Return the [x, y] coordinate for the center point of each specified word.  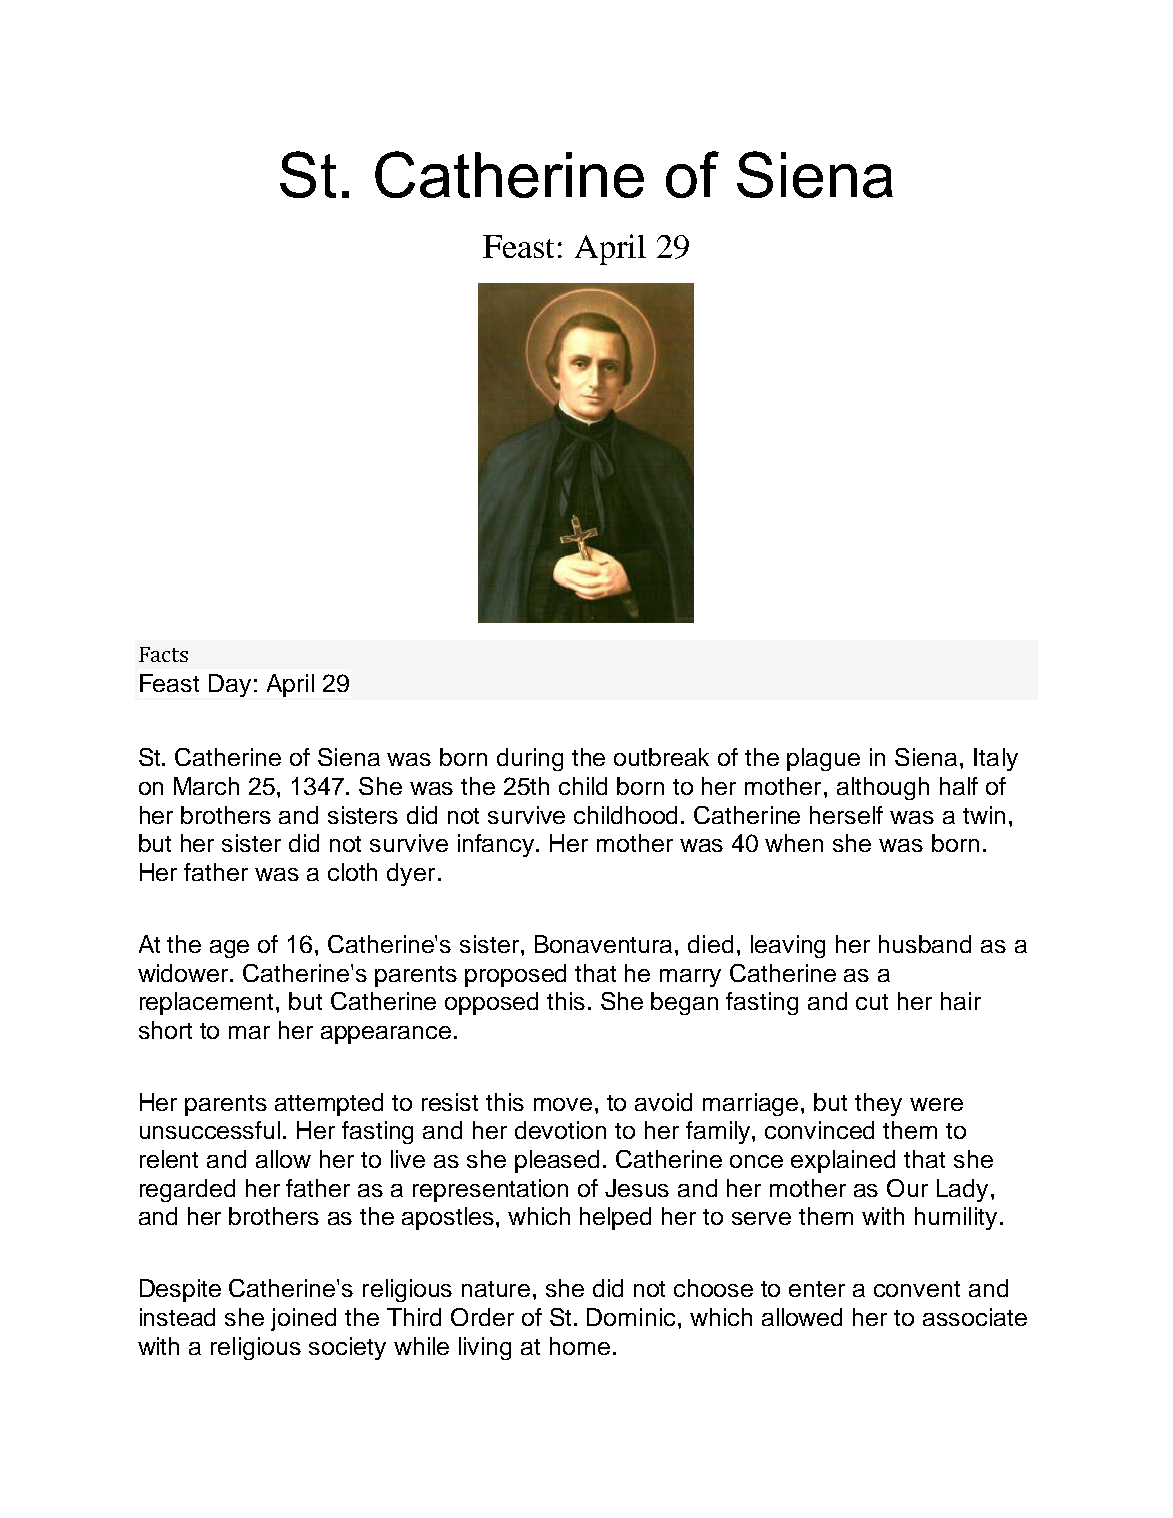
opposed [491, 1003]
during [530, 759]
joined [303, 1319]
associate [975, 1317]
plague [823, 759]
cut [872, 1002]
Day [230, 685]
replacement [208, 1003]
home [580, 1346]
